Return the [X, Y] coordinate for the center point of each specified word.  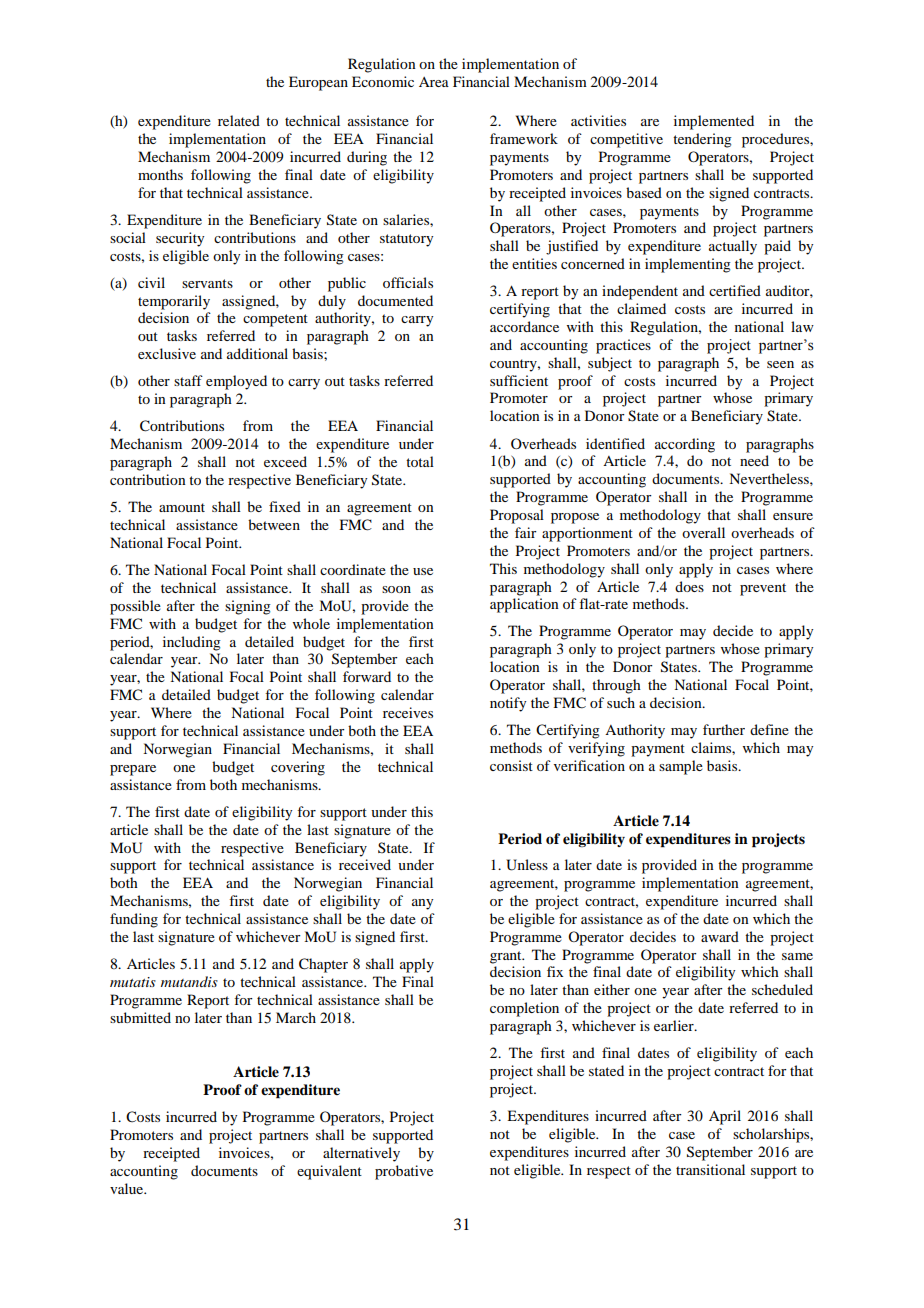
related [239, 120]
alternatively [361, 1154]
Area [434, 82]
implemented [714, 122]
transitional [710, 1169]
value [128, 1188]
